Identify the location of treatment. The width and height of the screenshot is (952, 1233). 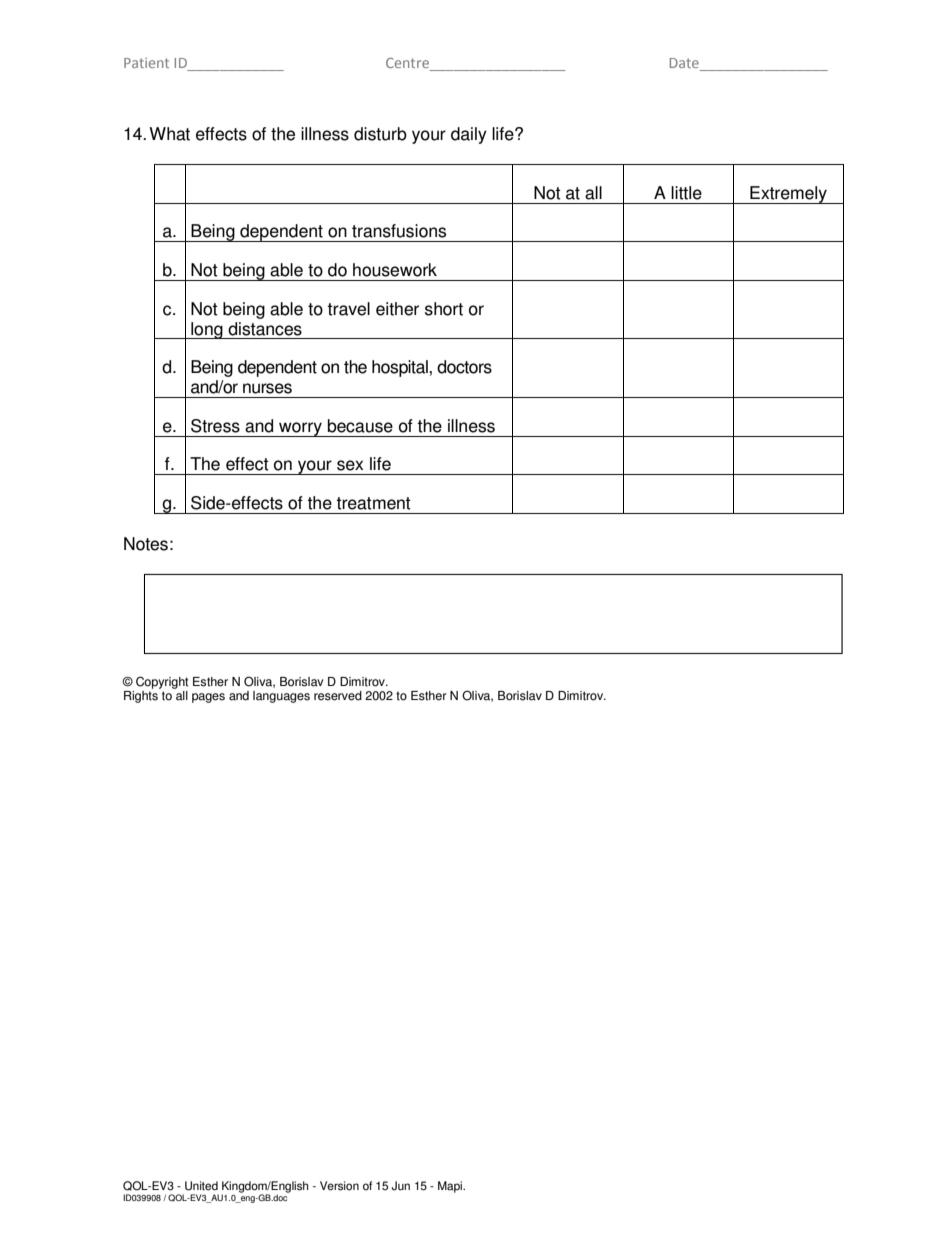
(373, 503).
